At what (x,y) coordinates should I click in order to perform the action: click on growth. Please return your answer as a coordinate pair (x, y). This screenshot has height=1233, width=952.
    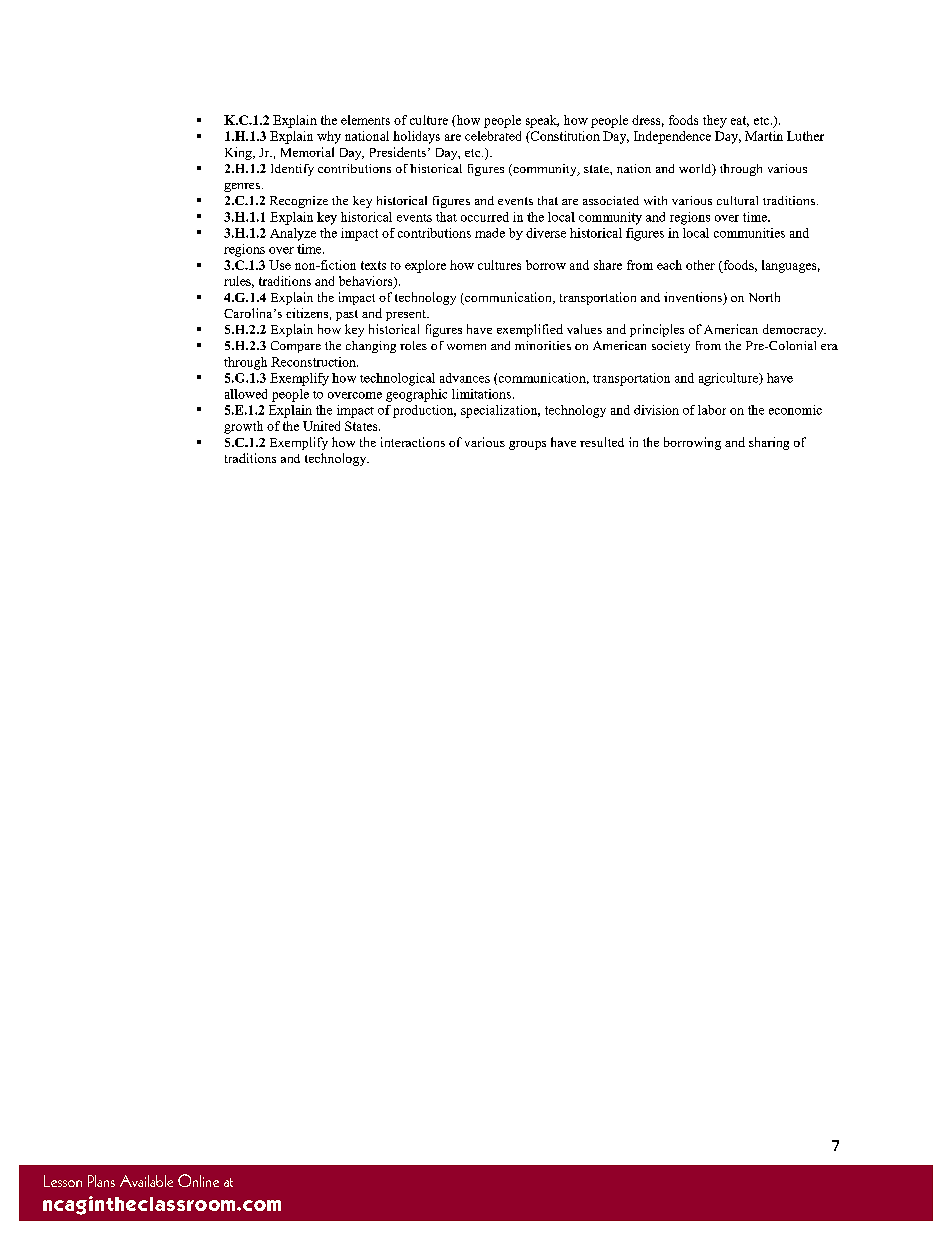
    Looking at the image, I should click on (243, 427).
